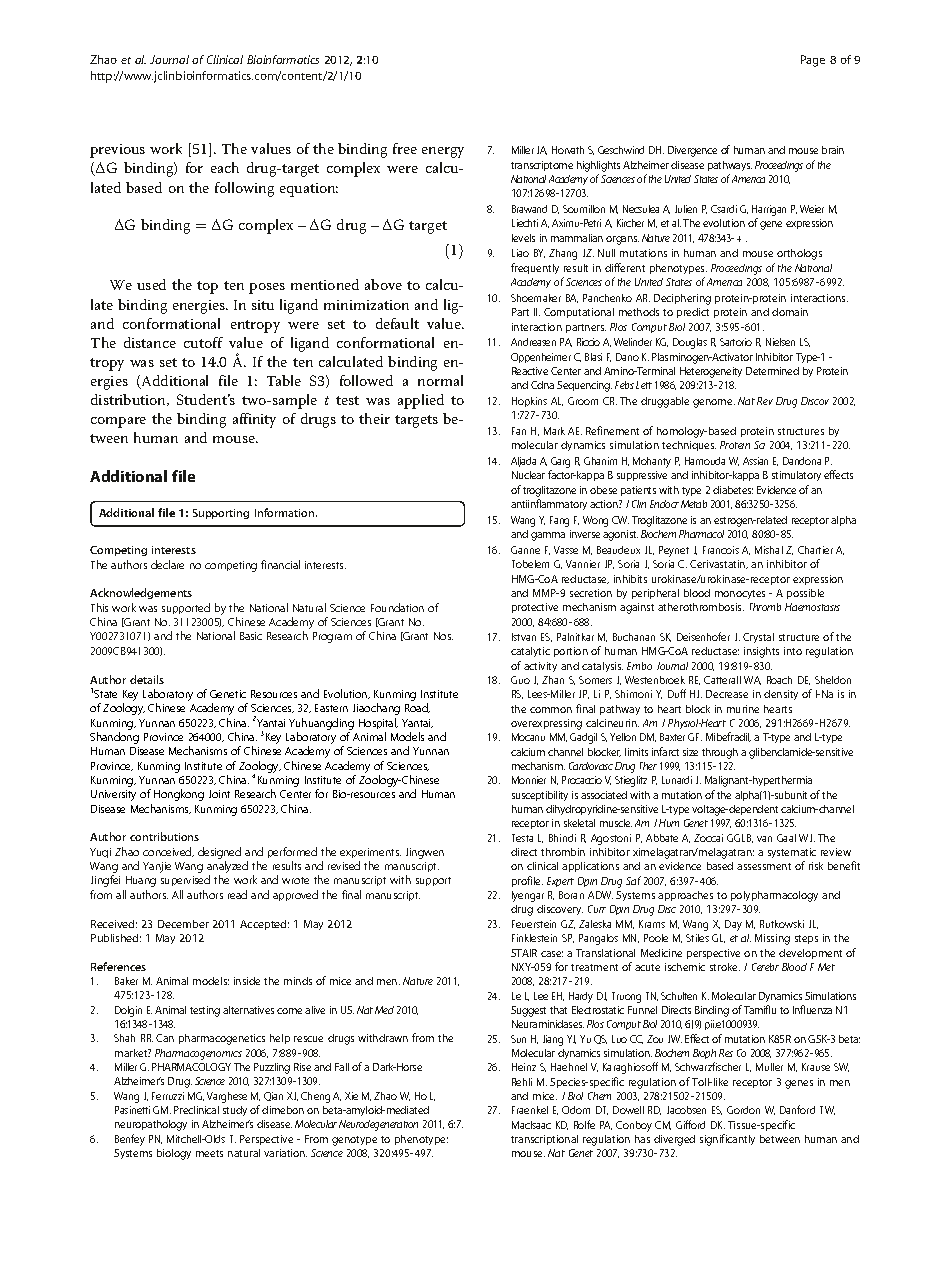  Describe the element at coordinates (540, 796) in the screenshot. I see `susceptibility` at that location.
